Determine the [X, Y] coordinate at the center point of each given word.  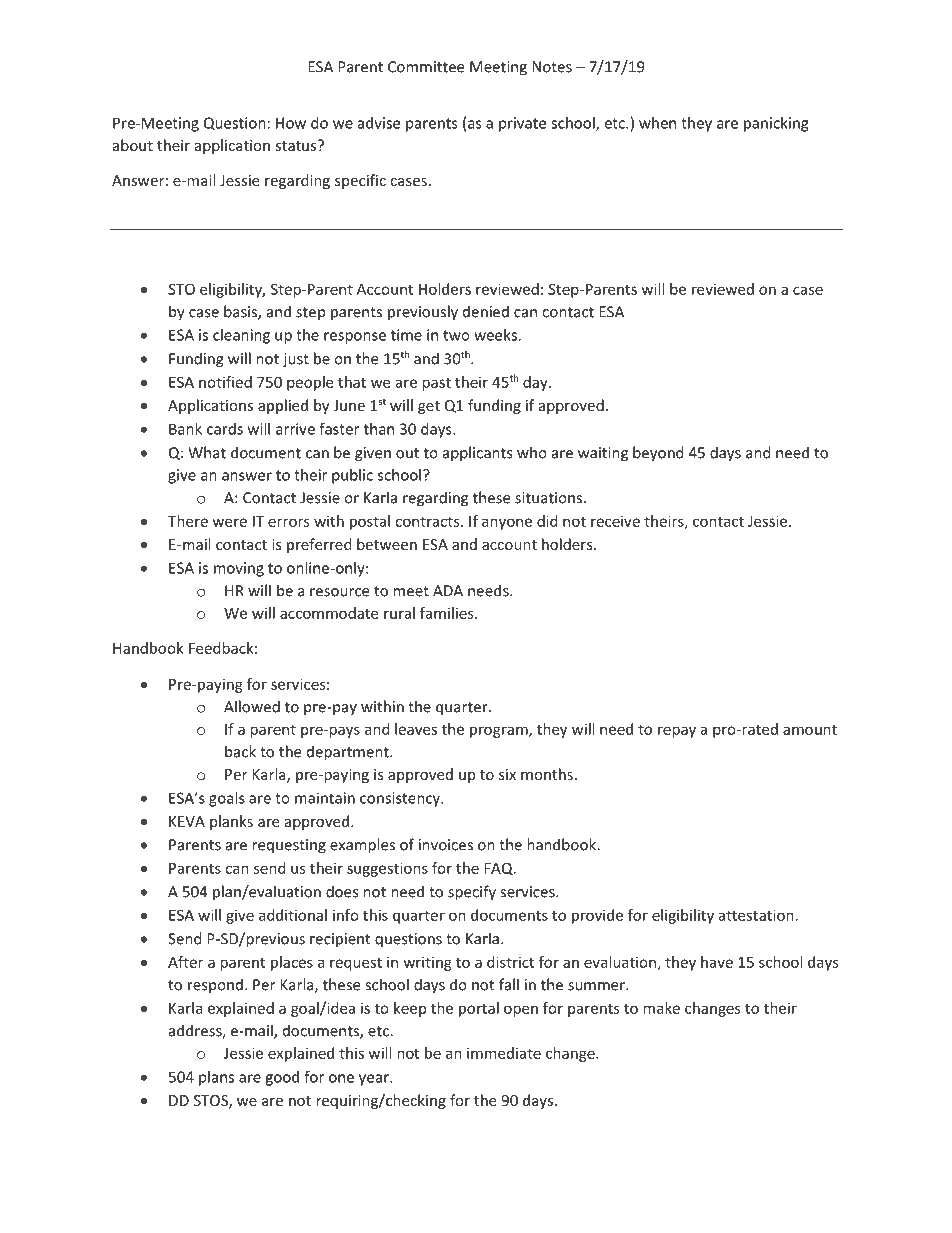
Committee [426, 67]
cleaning [241, 336]
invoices [446, 845]
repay [677, 732]
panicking [776, 124]
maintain [325, 798]
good [282, 1078]
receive [615, 521]
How [291, 123]
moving [239, 569]
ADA [448, 591]
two [456, 335]
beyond [658, 454]
